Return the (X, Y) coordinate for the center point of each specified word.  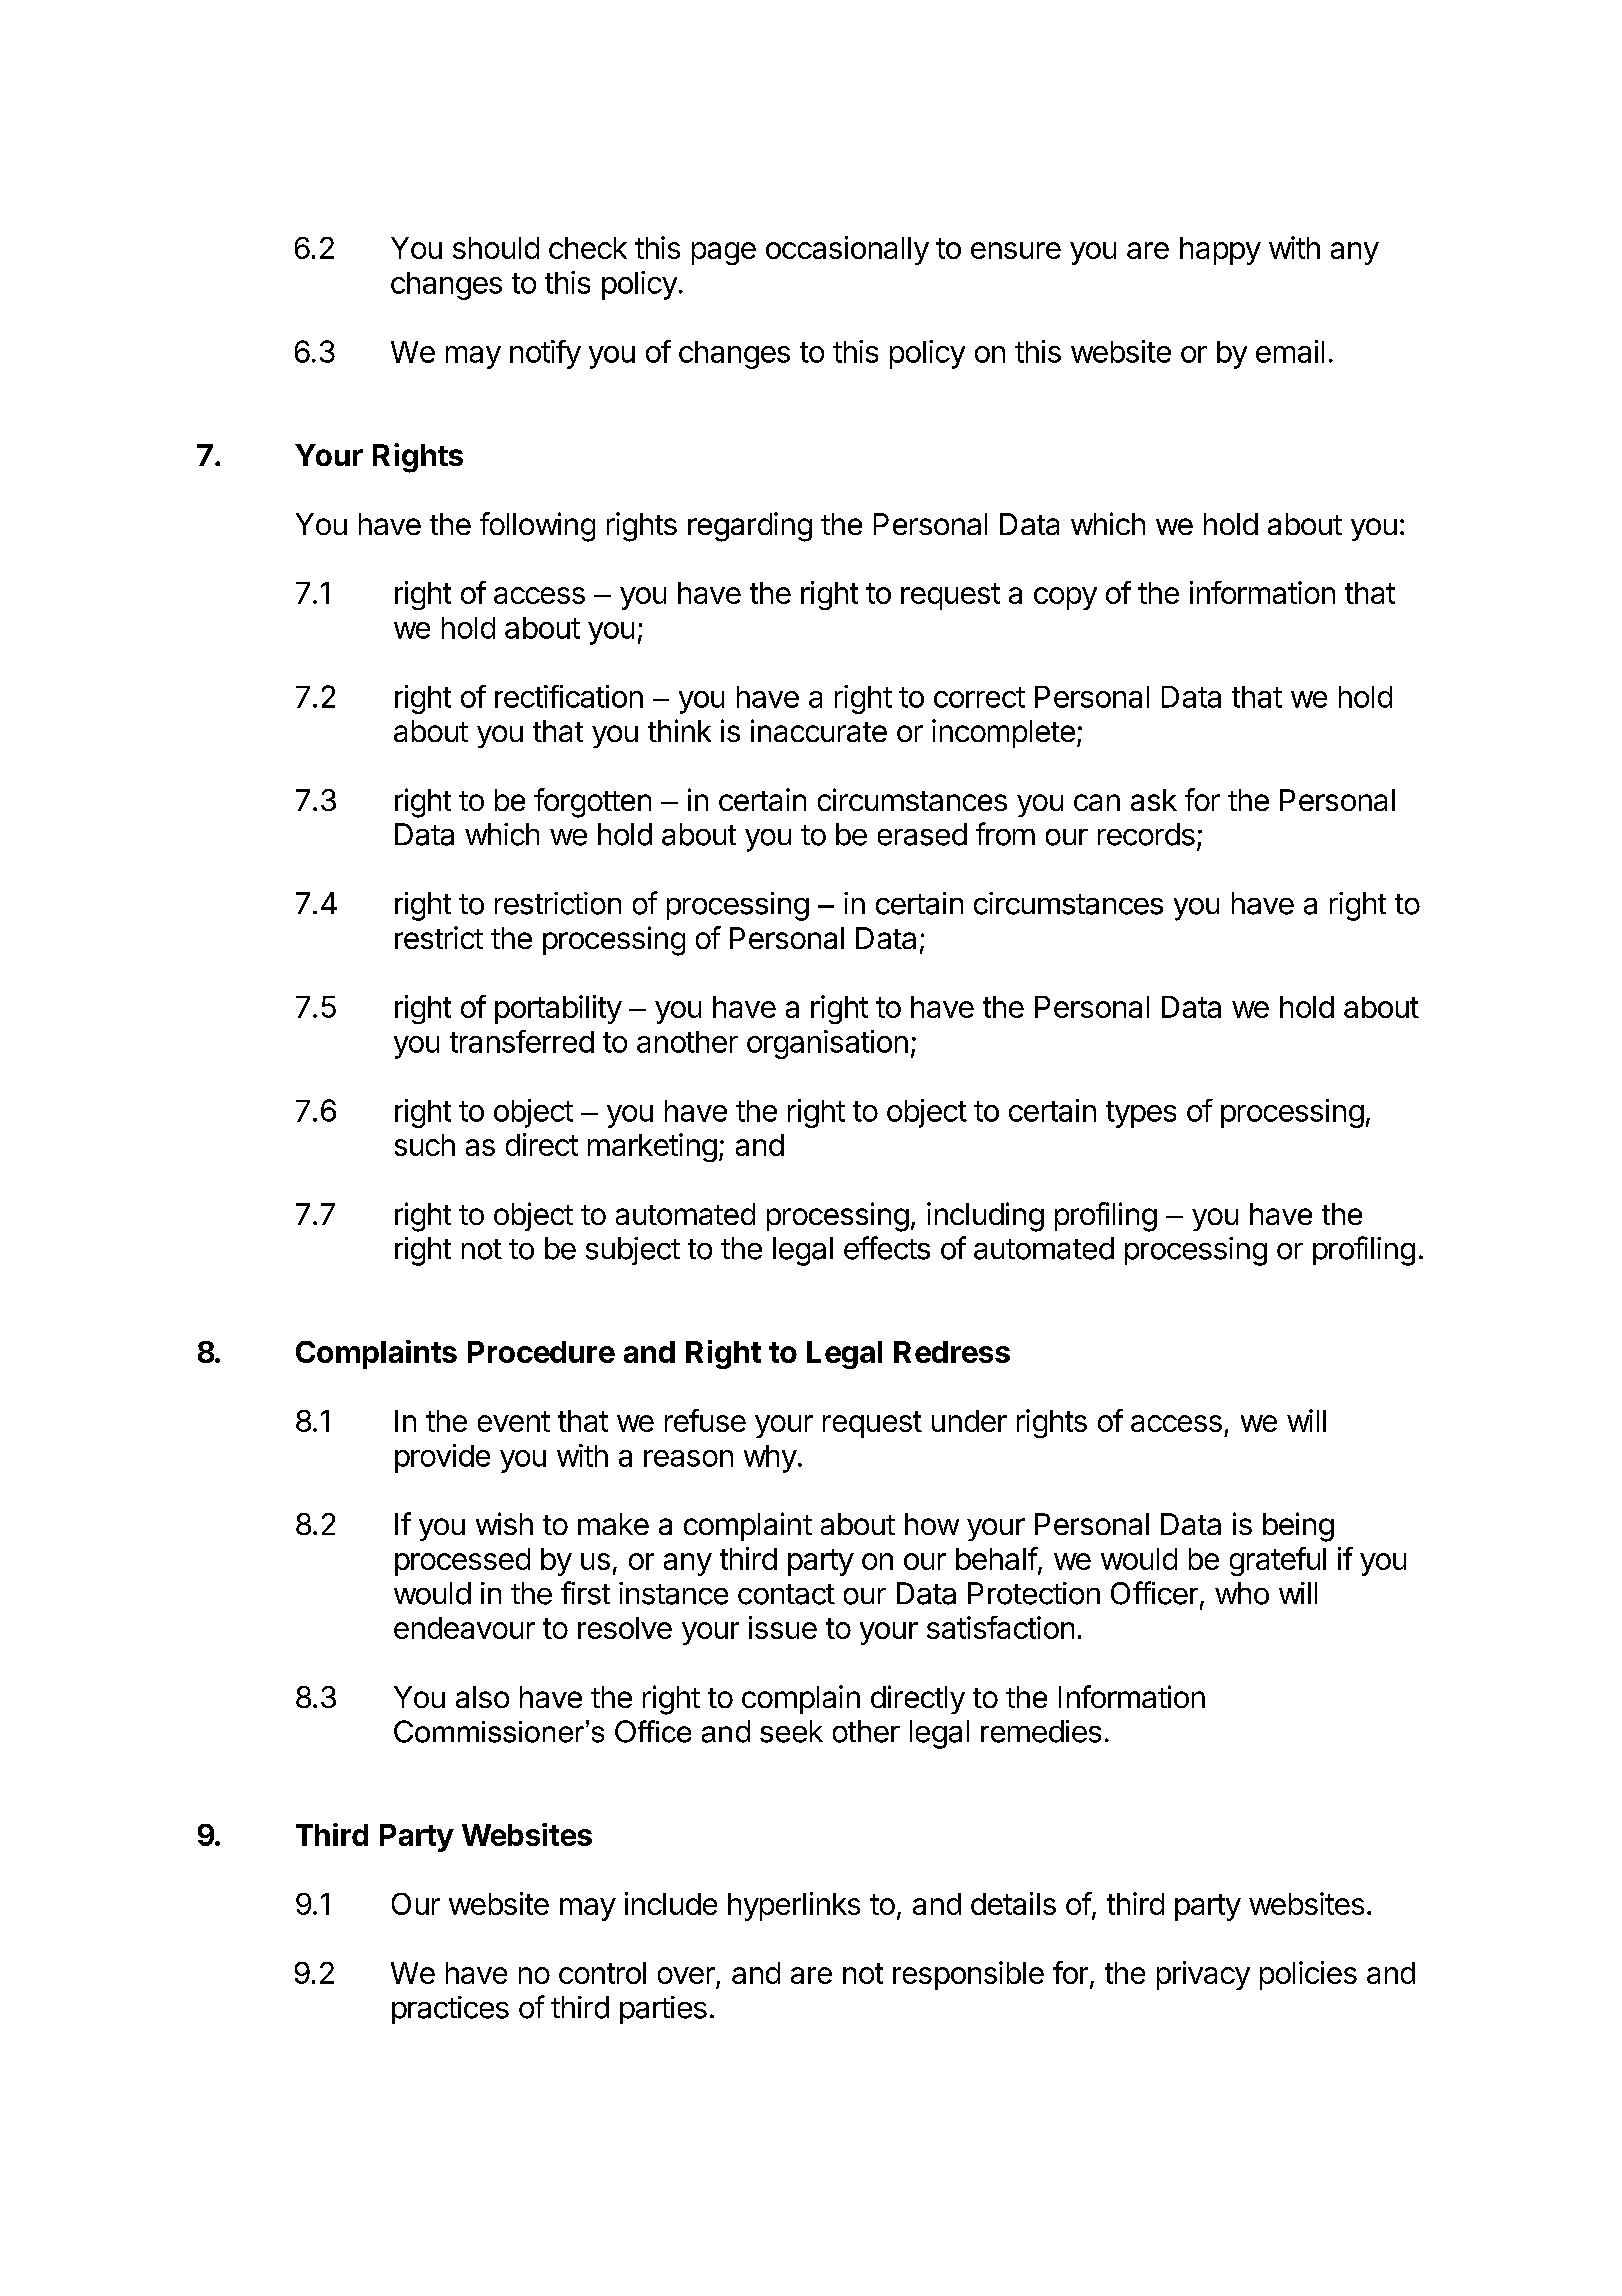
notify (545, 354)
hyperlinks (794, 1906)
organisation (827, 1044)
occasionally (847, 250)
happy (1220, 251)
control (602, 1973)
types (1141, 1114)
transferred (522, 1041)
